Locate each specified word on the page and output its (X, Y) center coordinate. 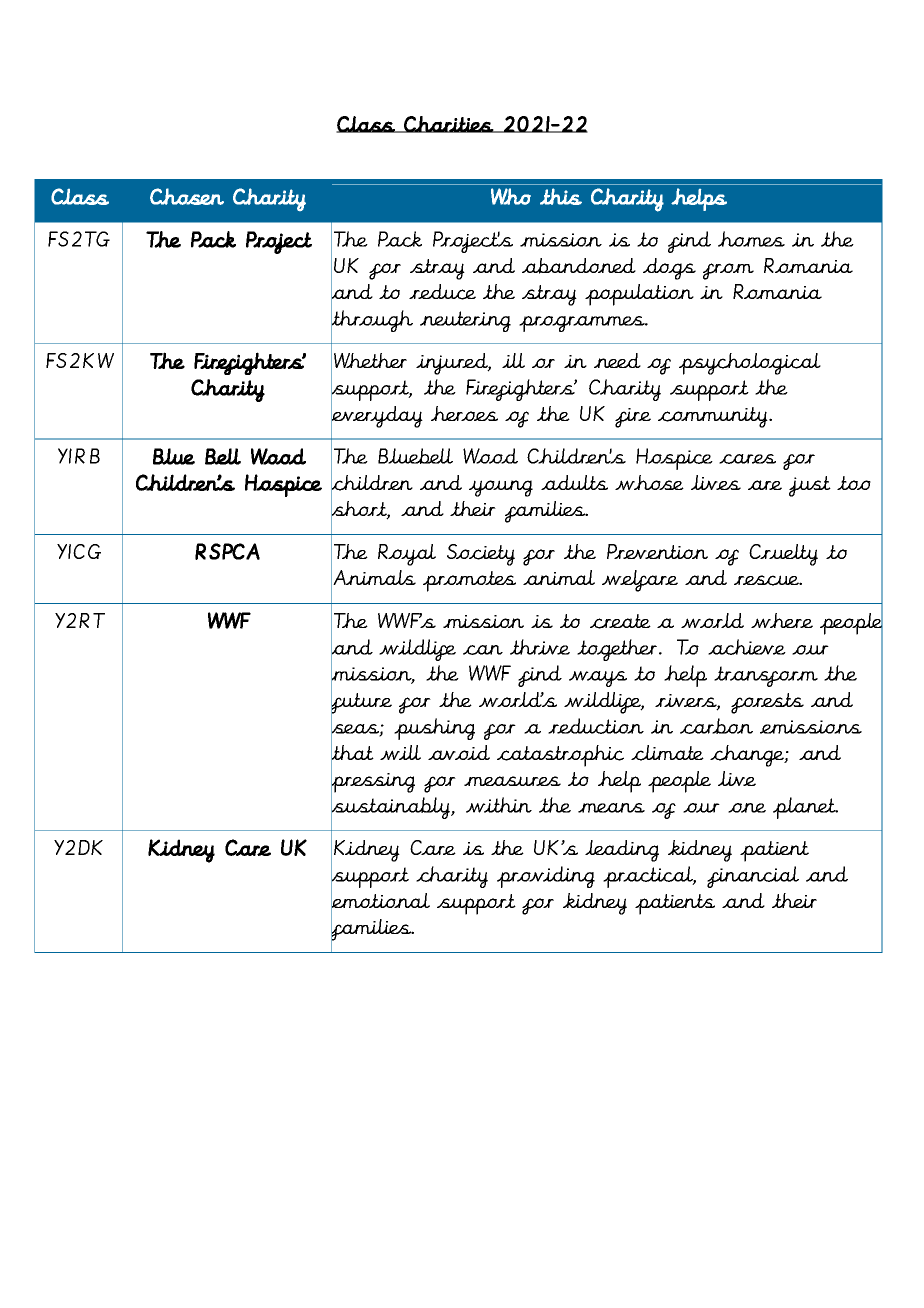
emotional (380, 900)
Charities (448, 124)
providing (546, 877)
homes (751, 239)
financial (753, 877)
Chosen (187, 196)
